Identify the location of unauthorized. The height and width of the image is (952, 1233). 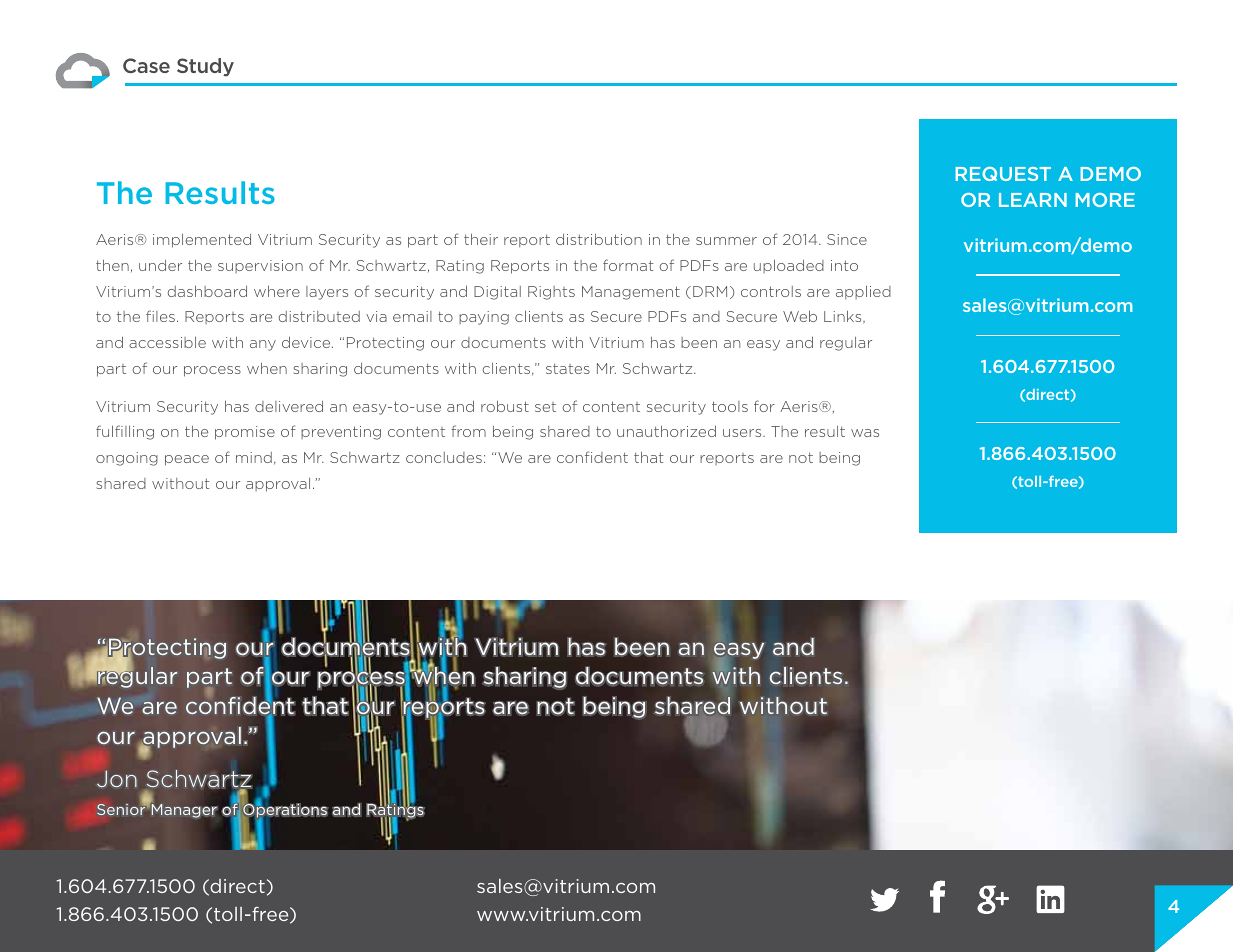
(666, 431).
